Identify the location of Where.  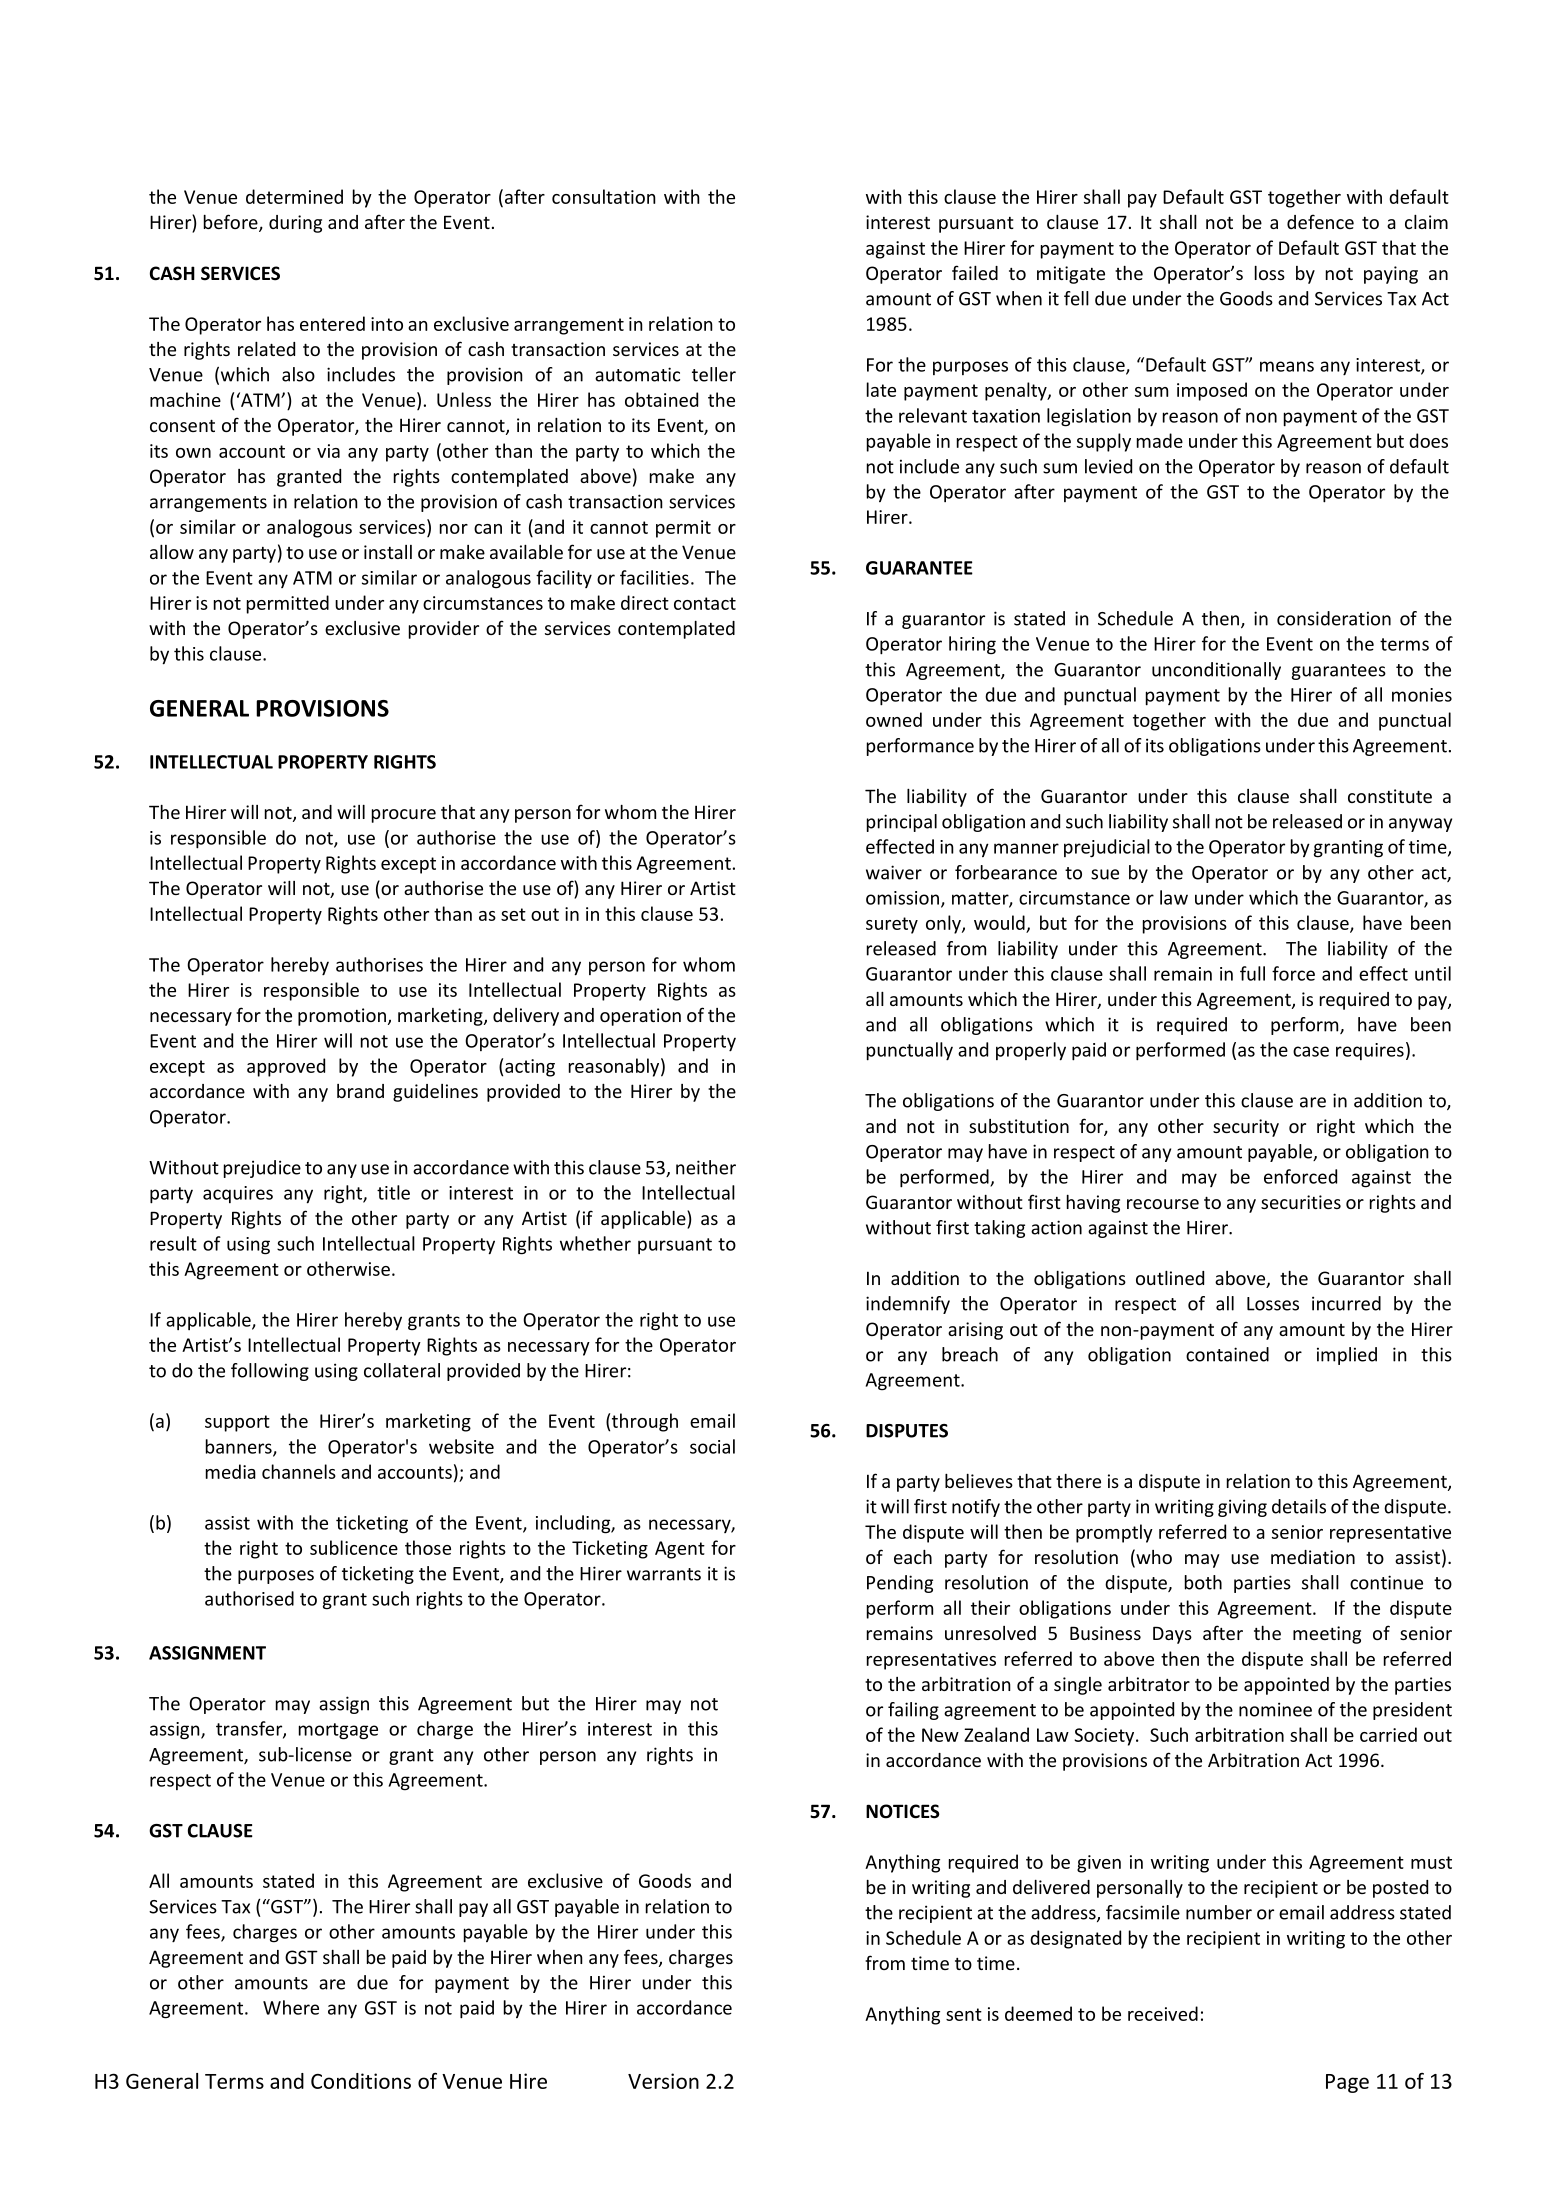
(291, 2007).
